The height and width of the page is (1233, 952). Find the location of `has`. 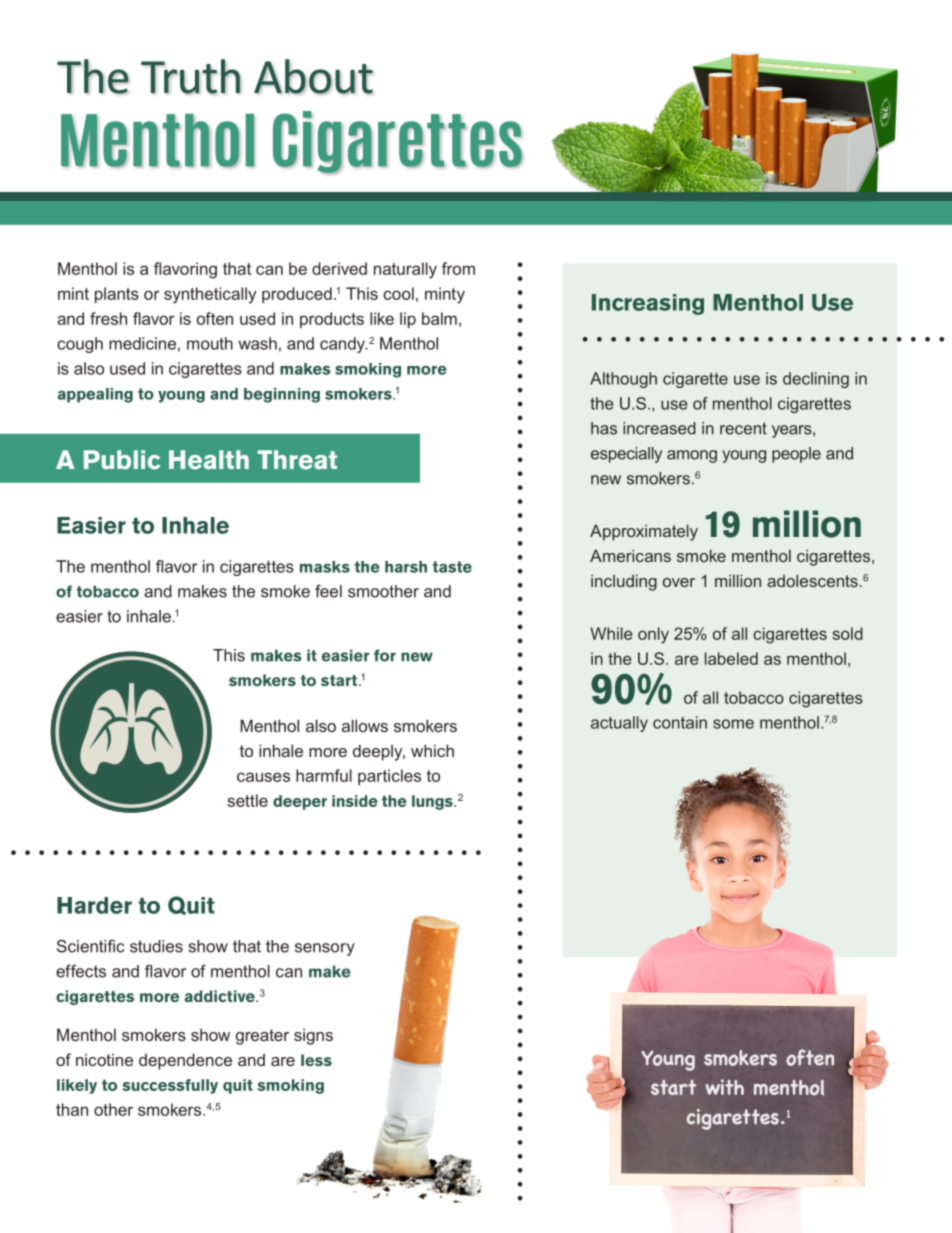

has is located at coordinates (604, 428).
